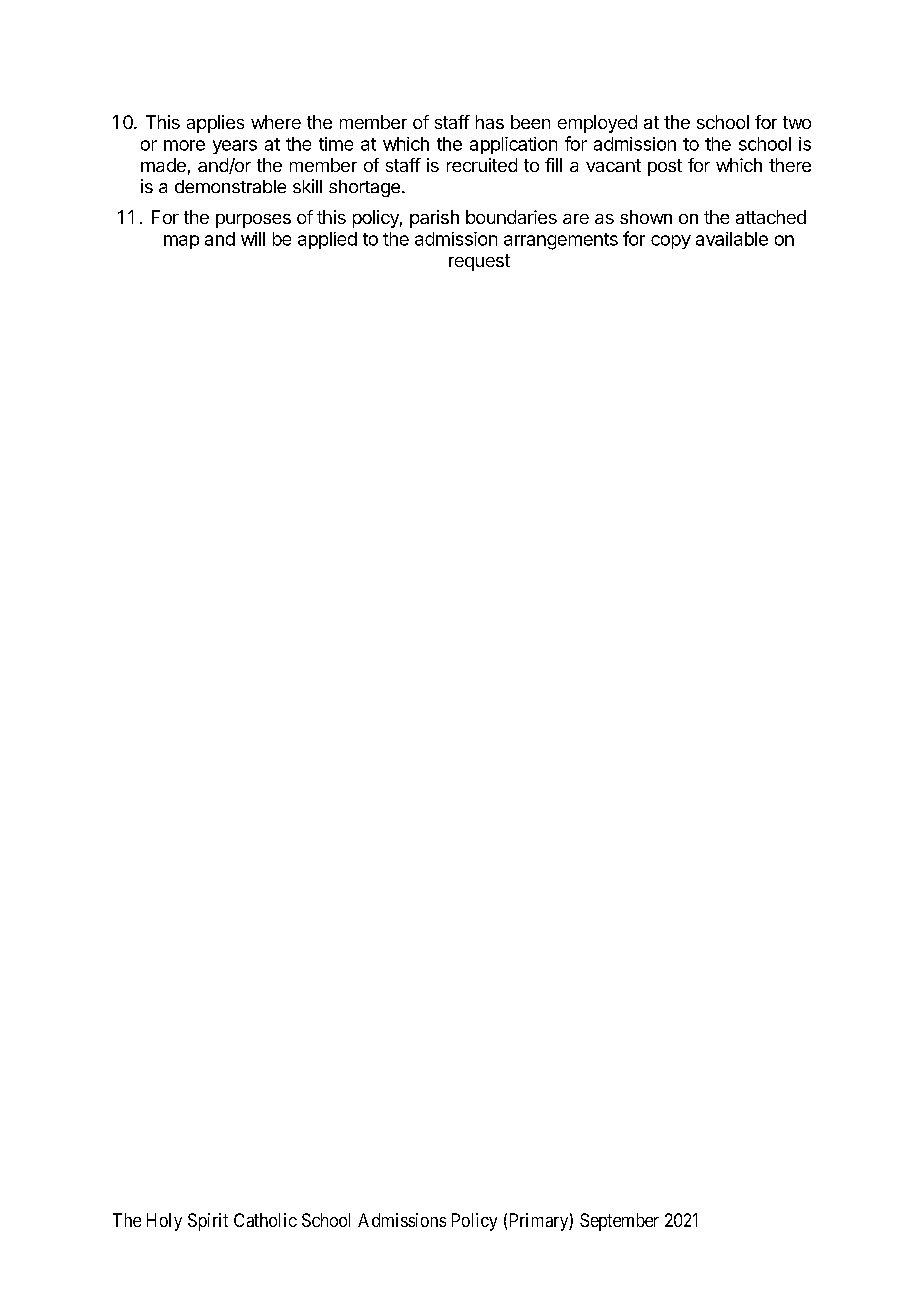  I want to click on years, so click(235, 147).
